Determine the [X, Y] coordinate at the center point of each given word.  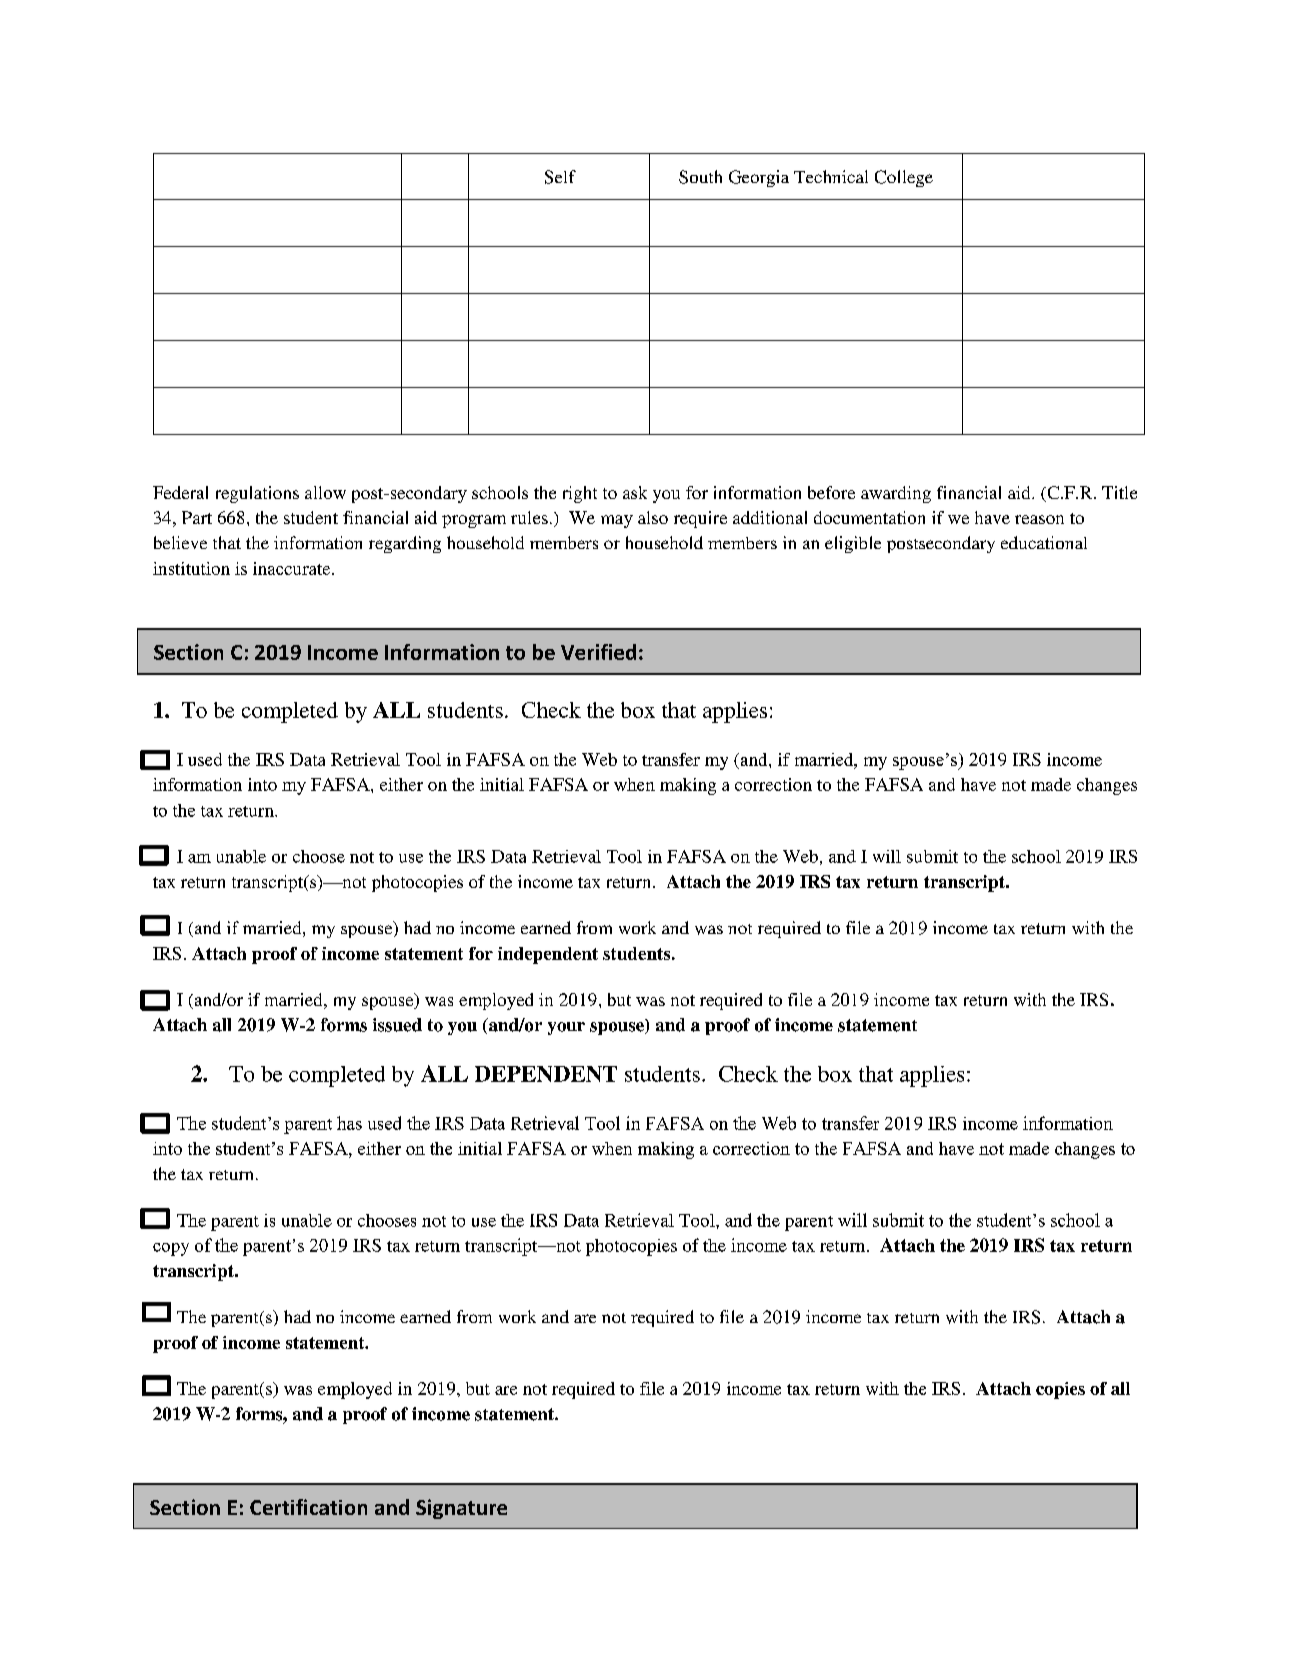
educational [1044, 542]
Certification [308, 1507]
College [904, 178]
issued [397, 1025]
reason [1039, 519]
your [566, 1028]
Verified [598, 652]
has [349, 1123]
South [700, 177]
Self [560, 177]
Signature [461, 1509]
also [653, 517]
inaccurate [293, 568]
